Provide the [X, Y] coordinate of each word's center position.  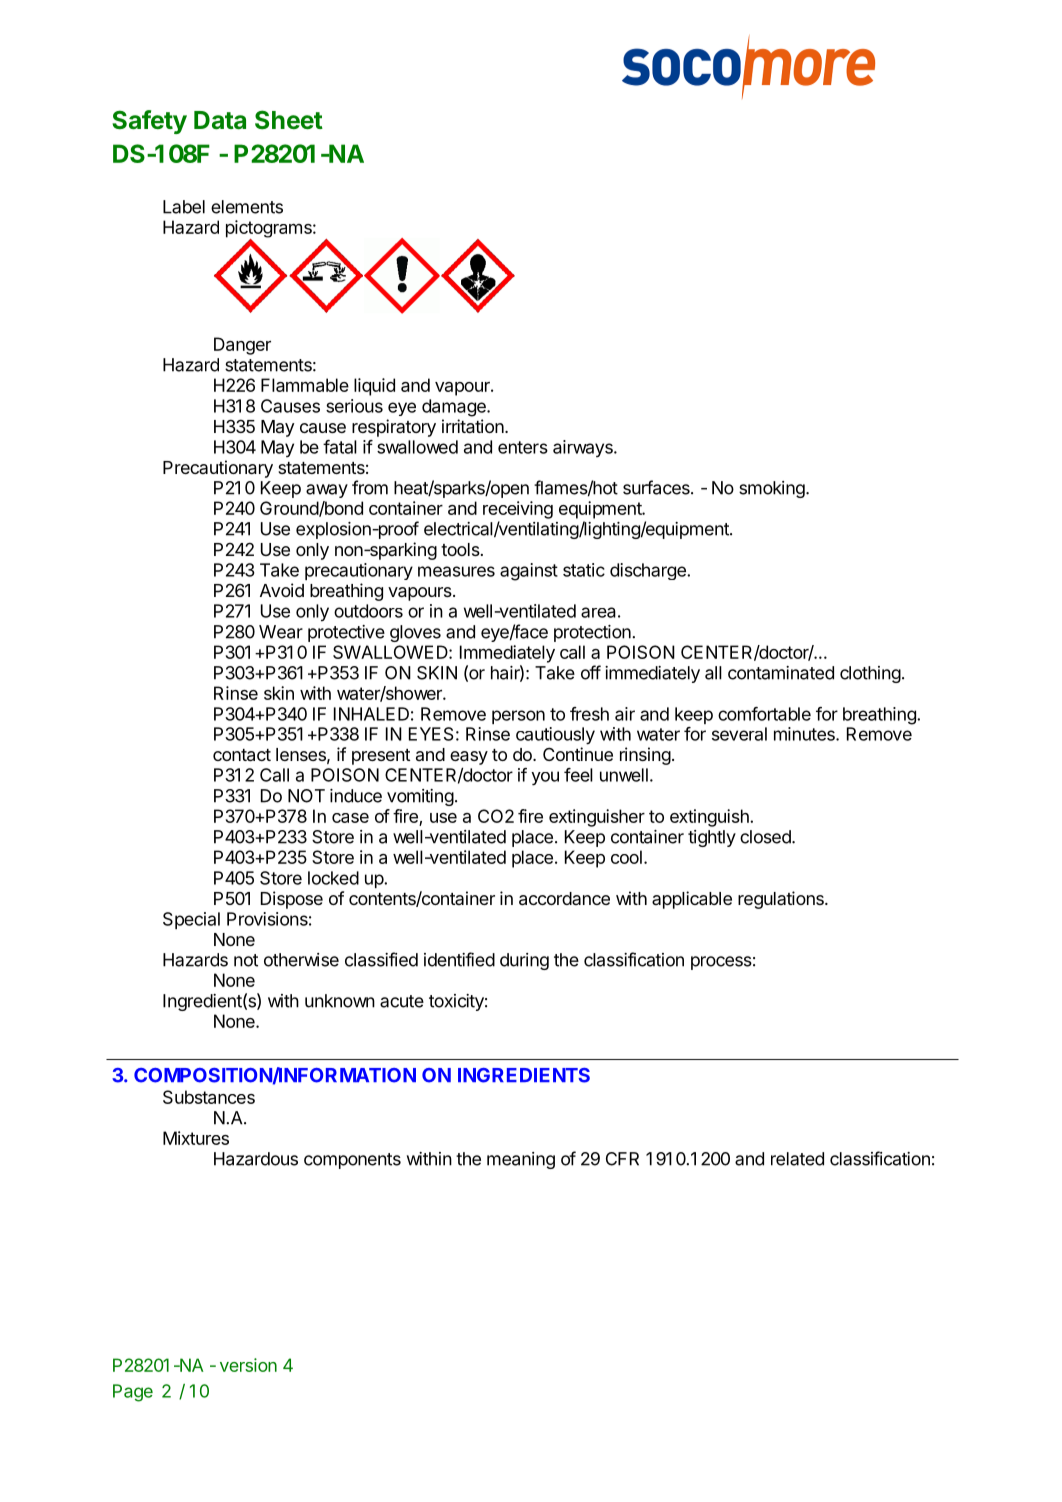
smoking [772, 489]
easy [469, 758]
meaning [521, 1160]
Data [220, 120]
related [797, 1159]
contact [242, 755]
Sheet [289, 120]
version [248, 1365]
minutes [805, 734]
